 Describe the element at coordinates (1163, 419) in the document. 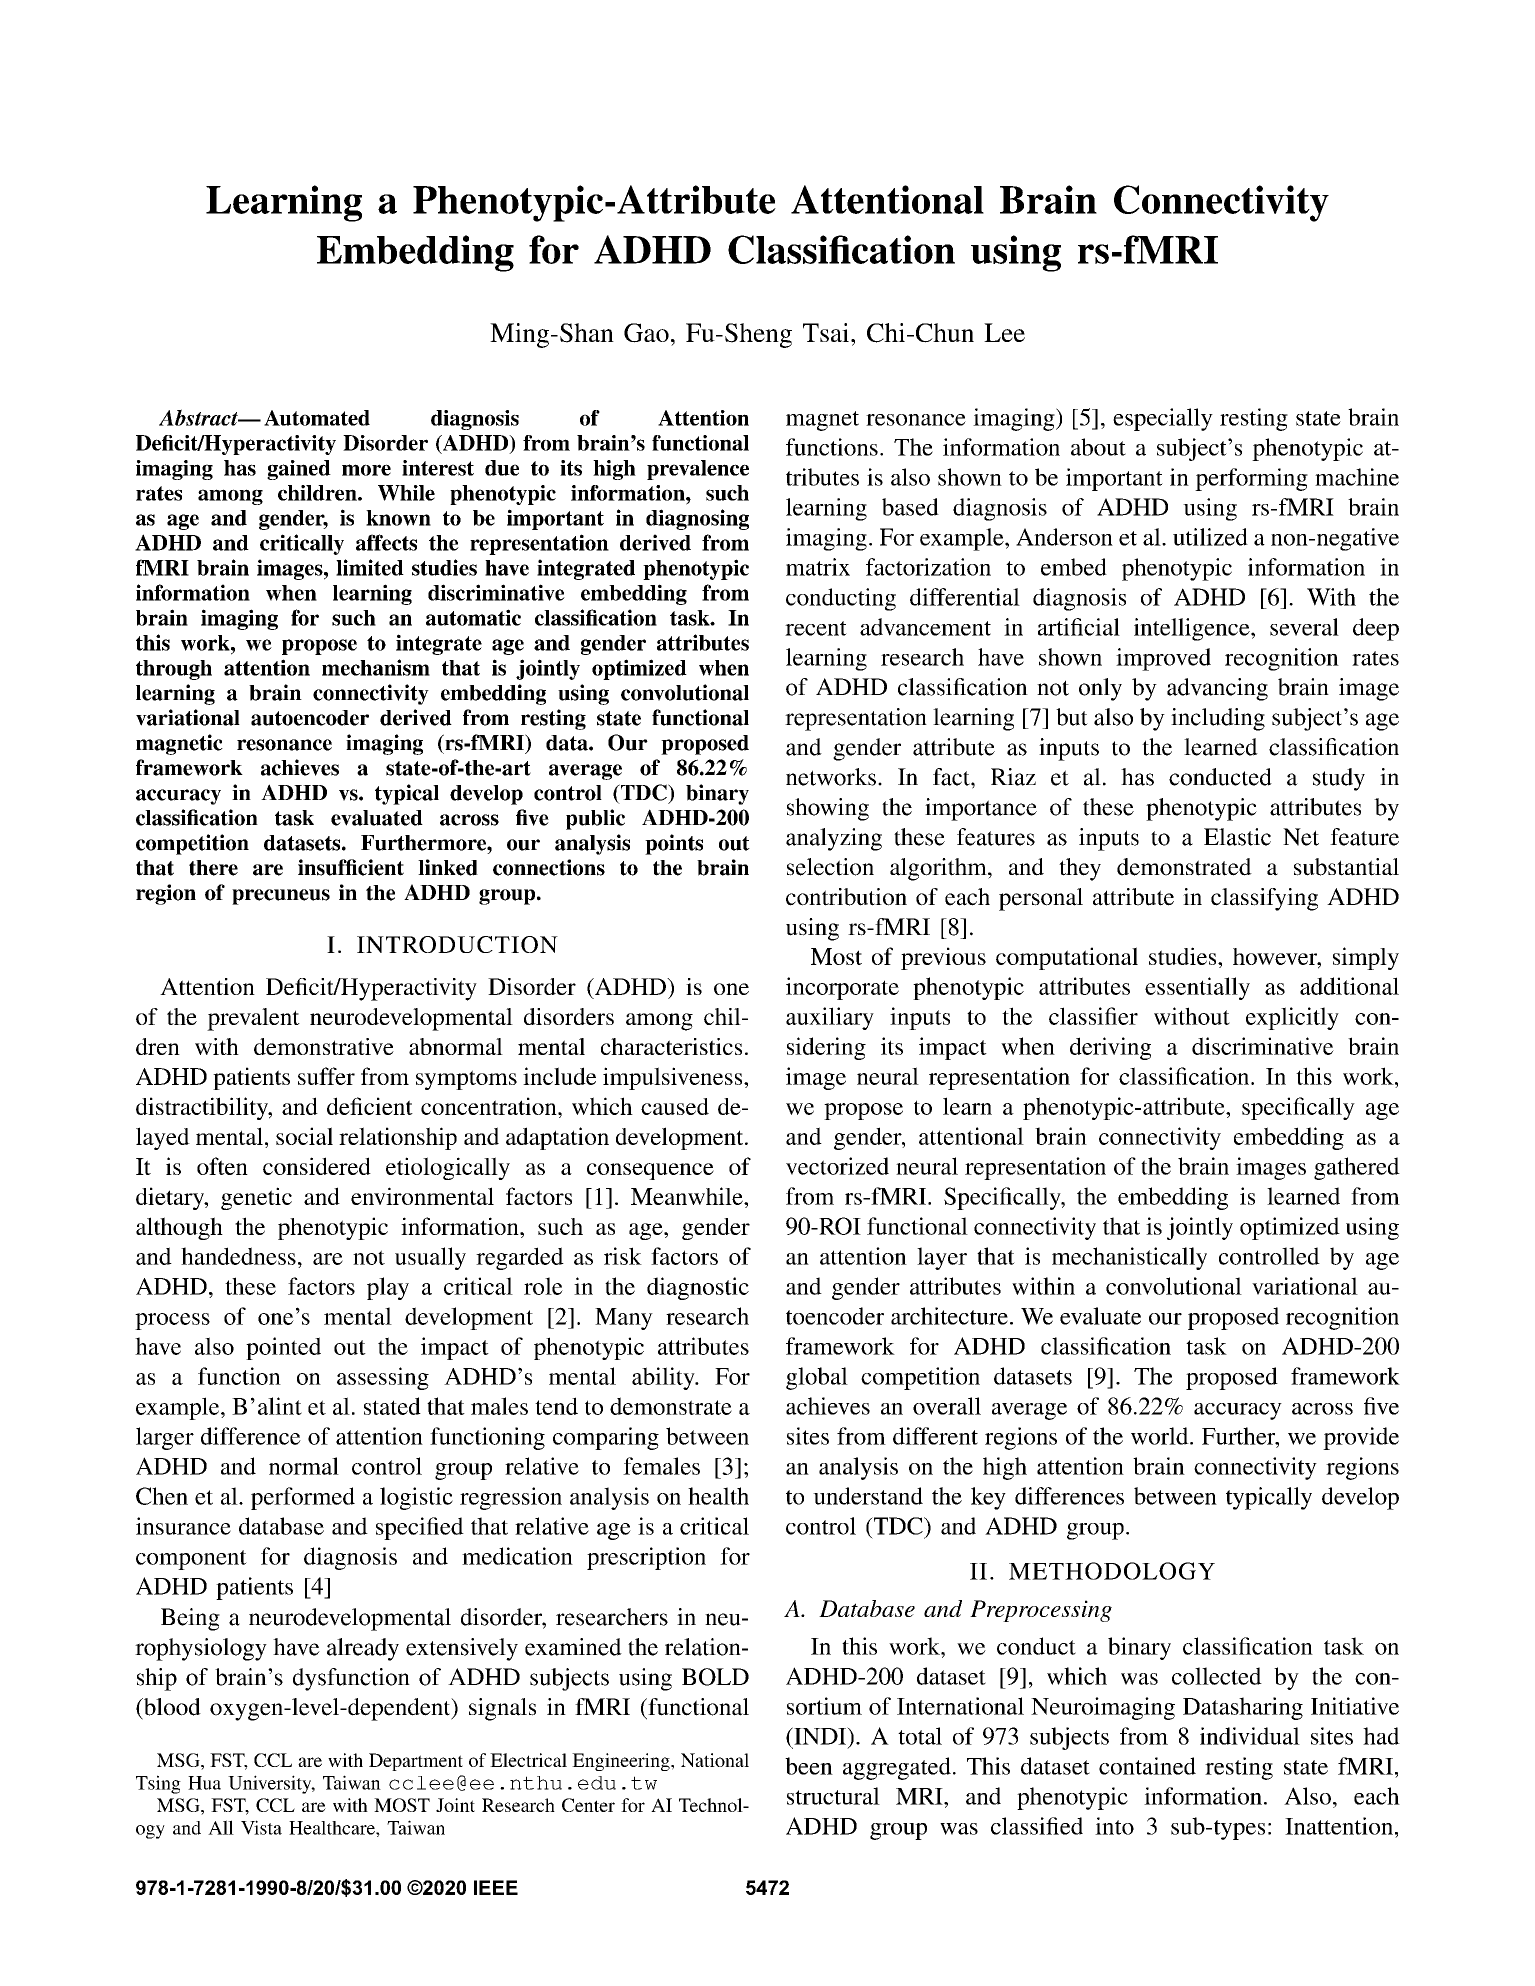

I see `especially` at that location.
